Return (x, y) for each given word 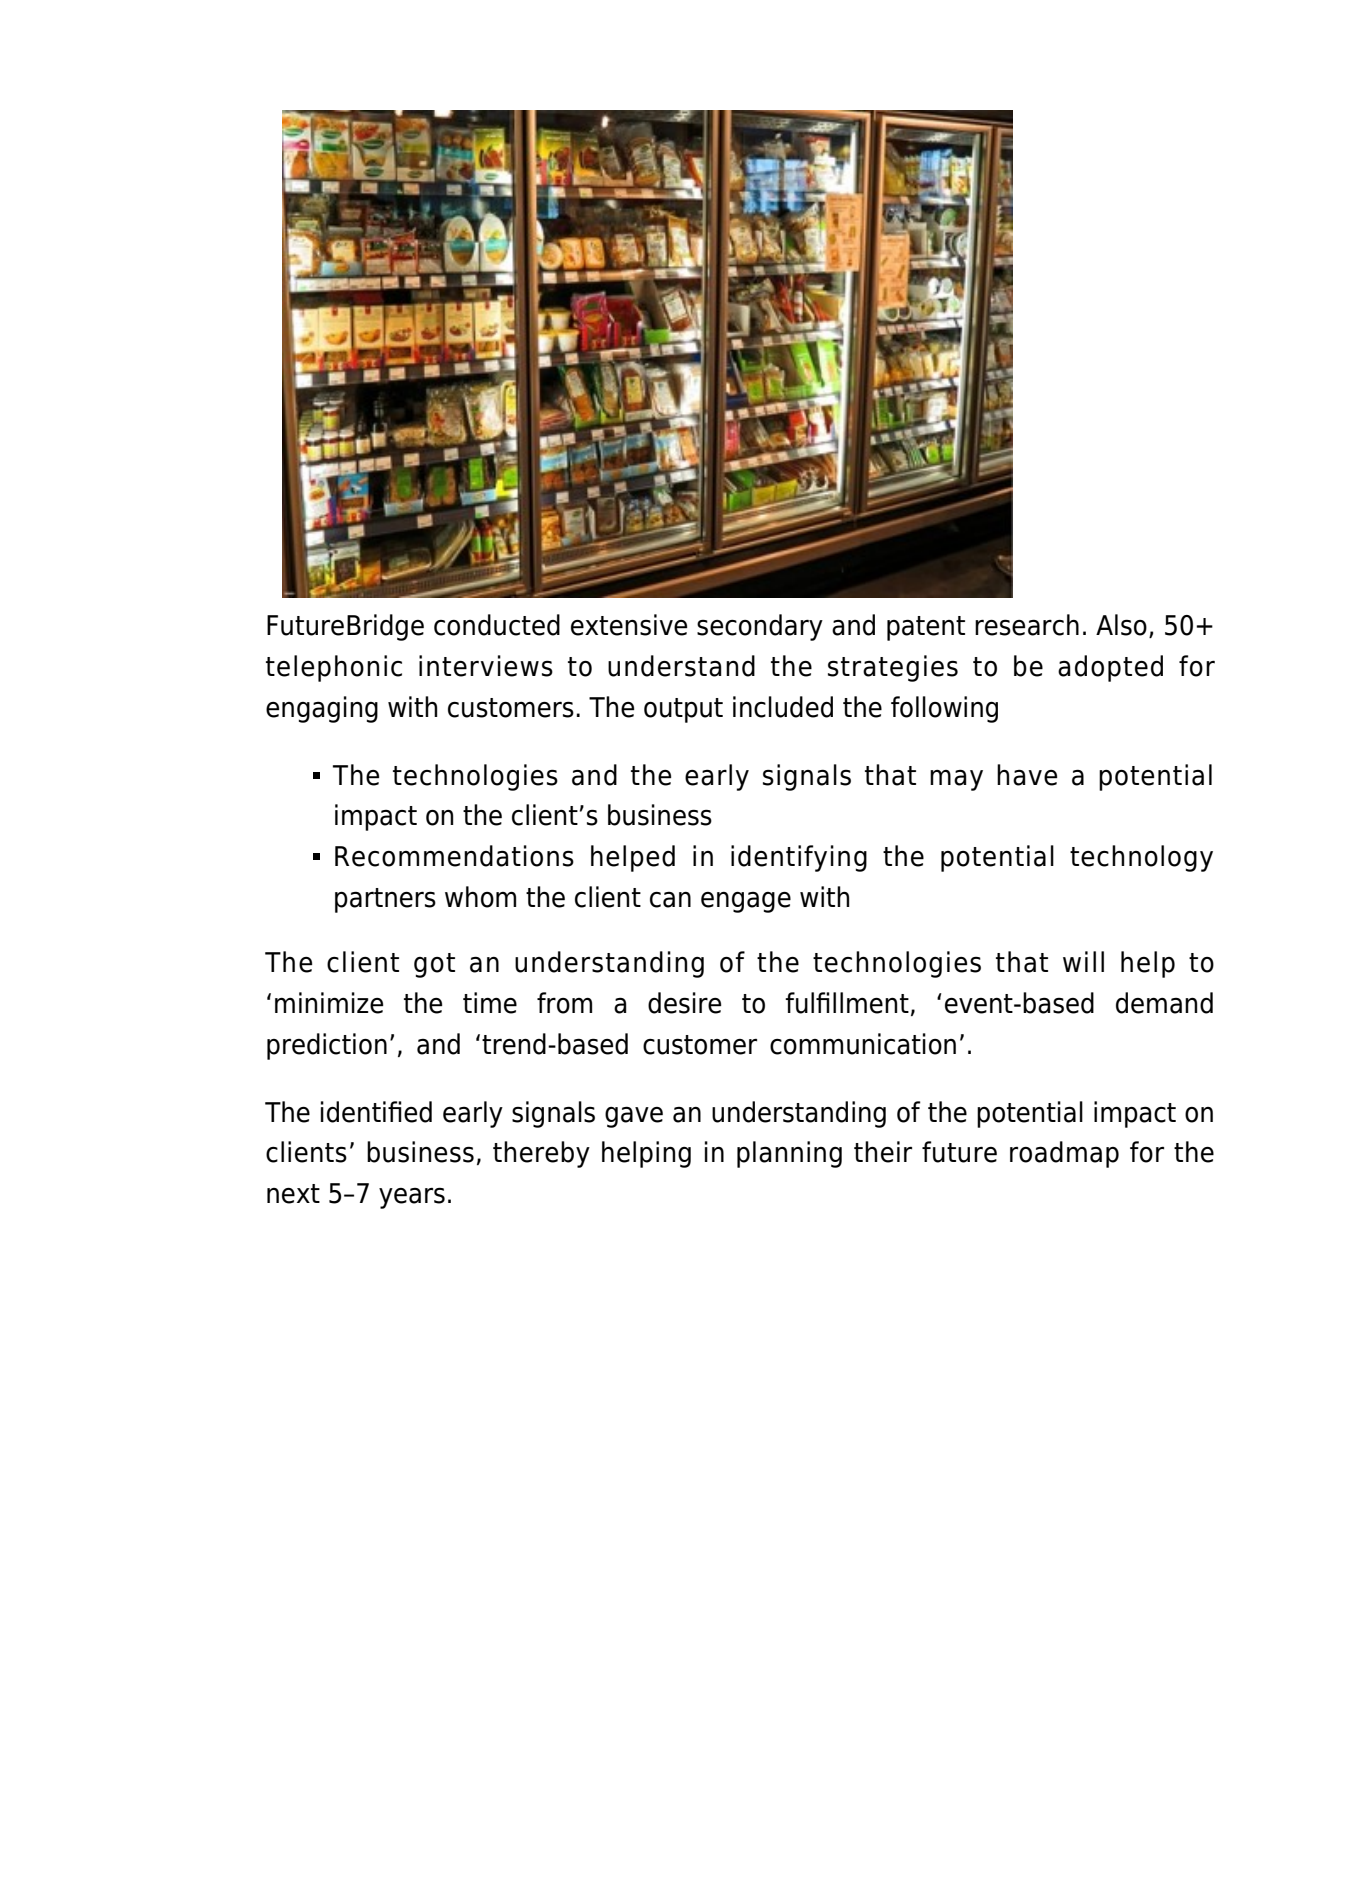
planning (789, 1154)
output (683, 710)
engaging (322, 709)
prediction (327, 1046)
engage (746, 902)
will (1083, 961)
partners (385, 900)
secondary (760, 627)
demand (1164, 1003)
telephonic (334, 668)
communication (863, 1044)
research (1027, 625)
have (1027, 775)
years (412, 1198)
